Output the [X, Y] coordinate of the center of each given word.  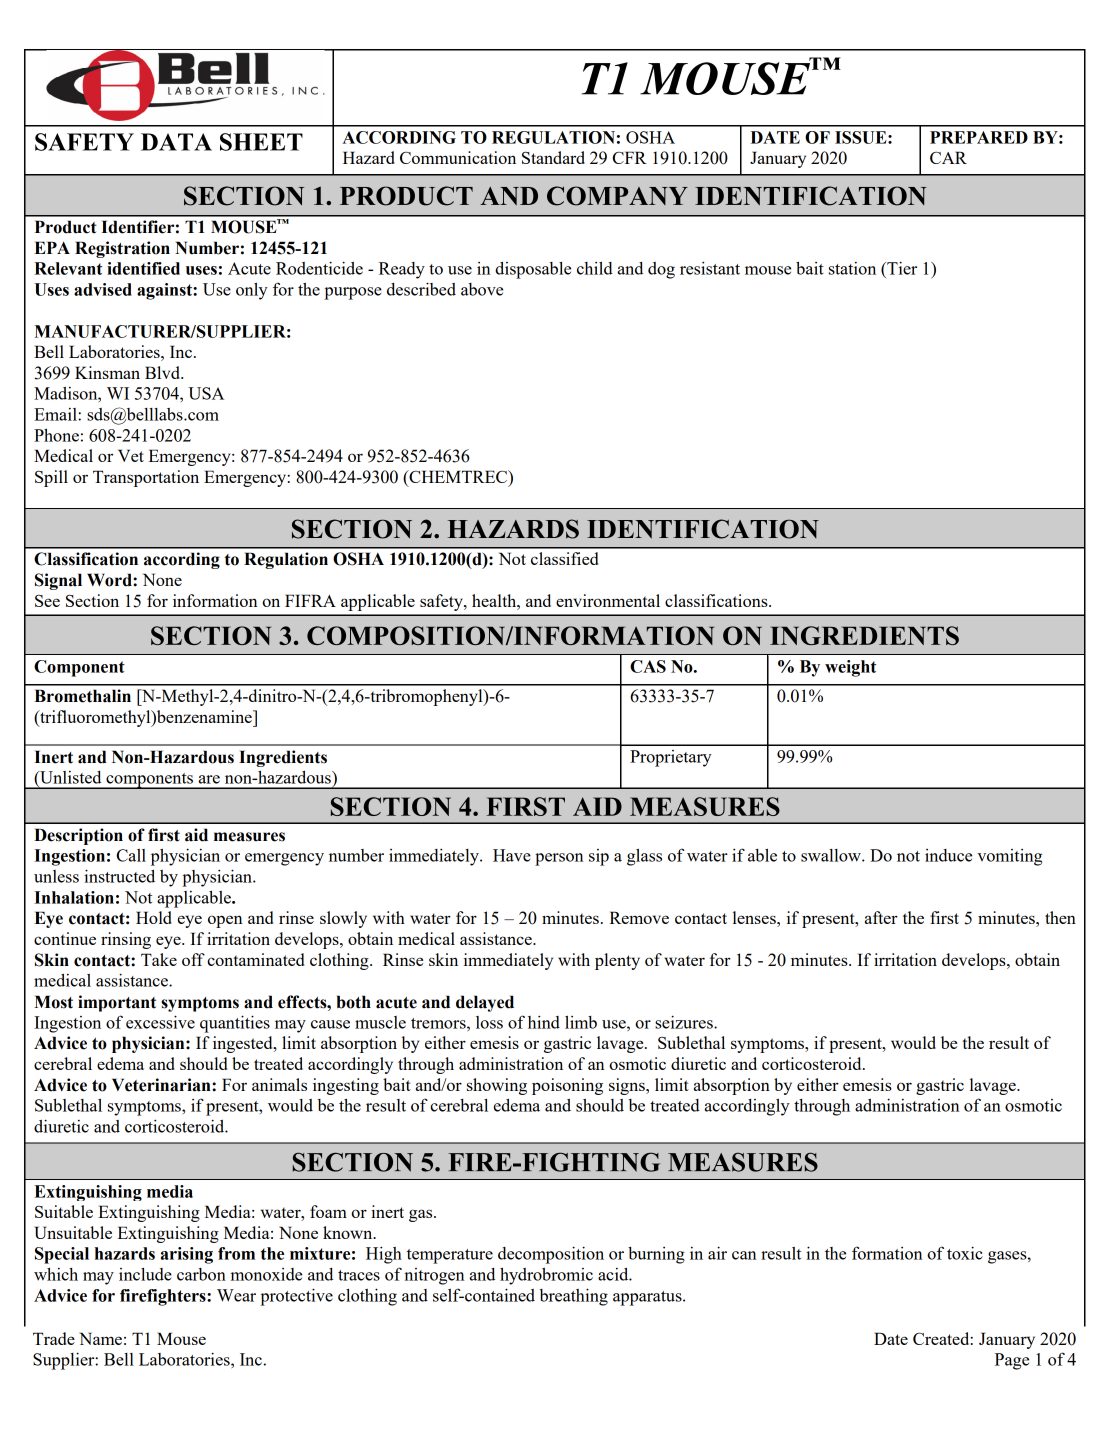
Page [1012, 1361]
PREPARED [979, 137]
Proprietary [671, 758]
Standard [553, 157]
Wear [236, 1295]
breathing [573, 1297]
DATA [176, 142]
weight [850, 668]
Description [78, 836]
